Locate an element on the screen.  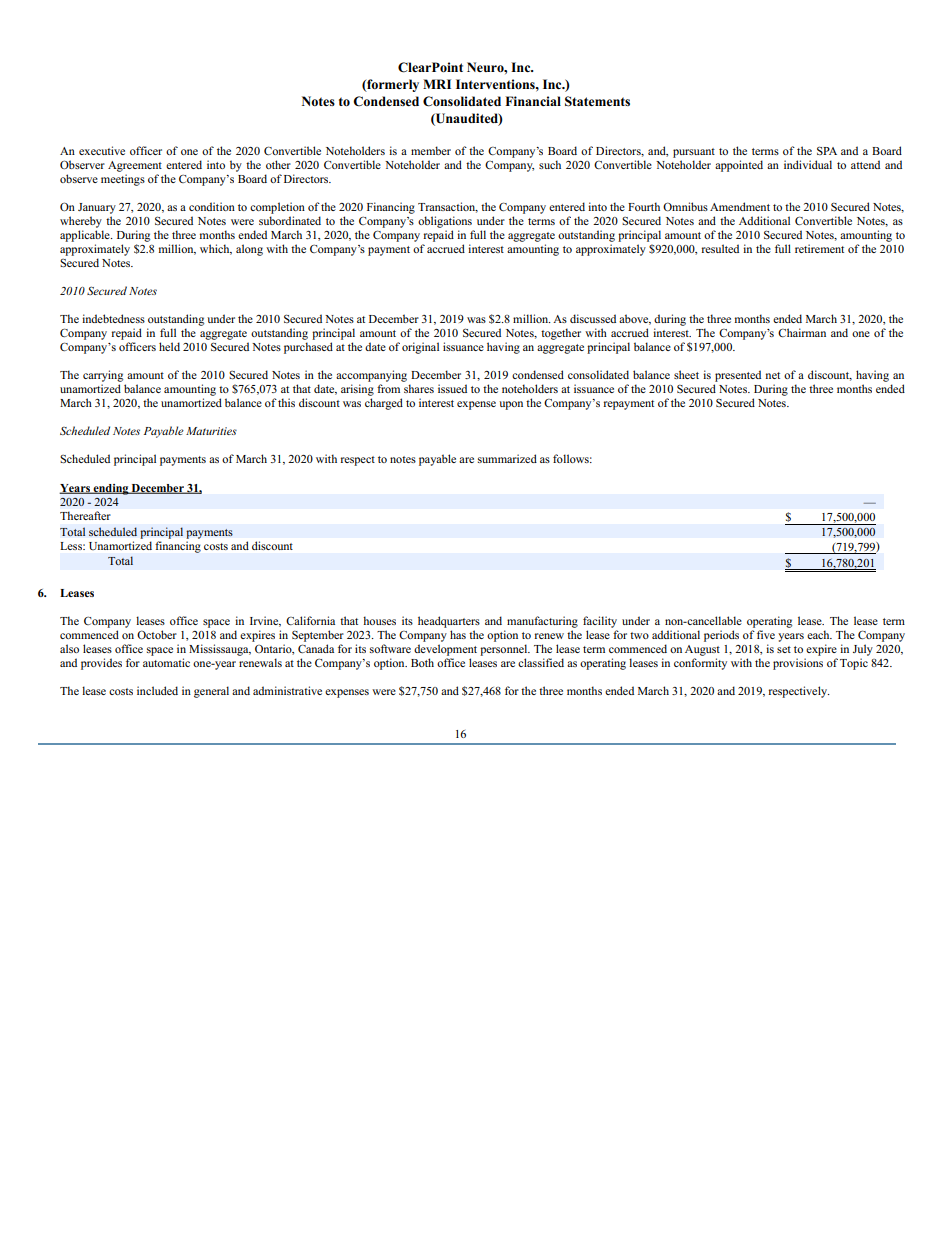
headquarters is located at coordinates (449, 622).
